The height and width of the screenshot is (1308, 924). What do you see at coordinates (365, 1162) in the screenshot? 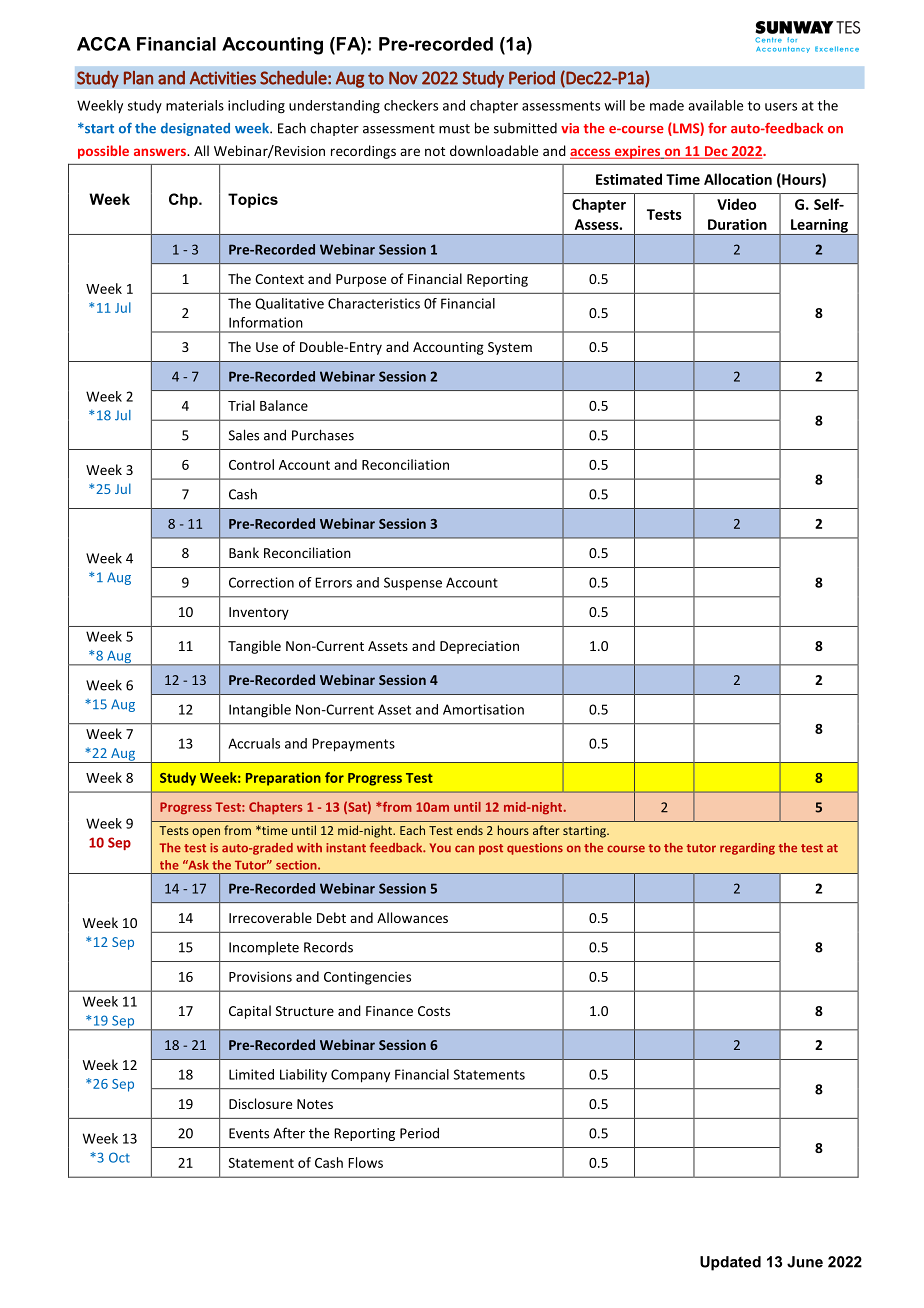
I see `Flows` at bounding box center [365, 1162].
